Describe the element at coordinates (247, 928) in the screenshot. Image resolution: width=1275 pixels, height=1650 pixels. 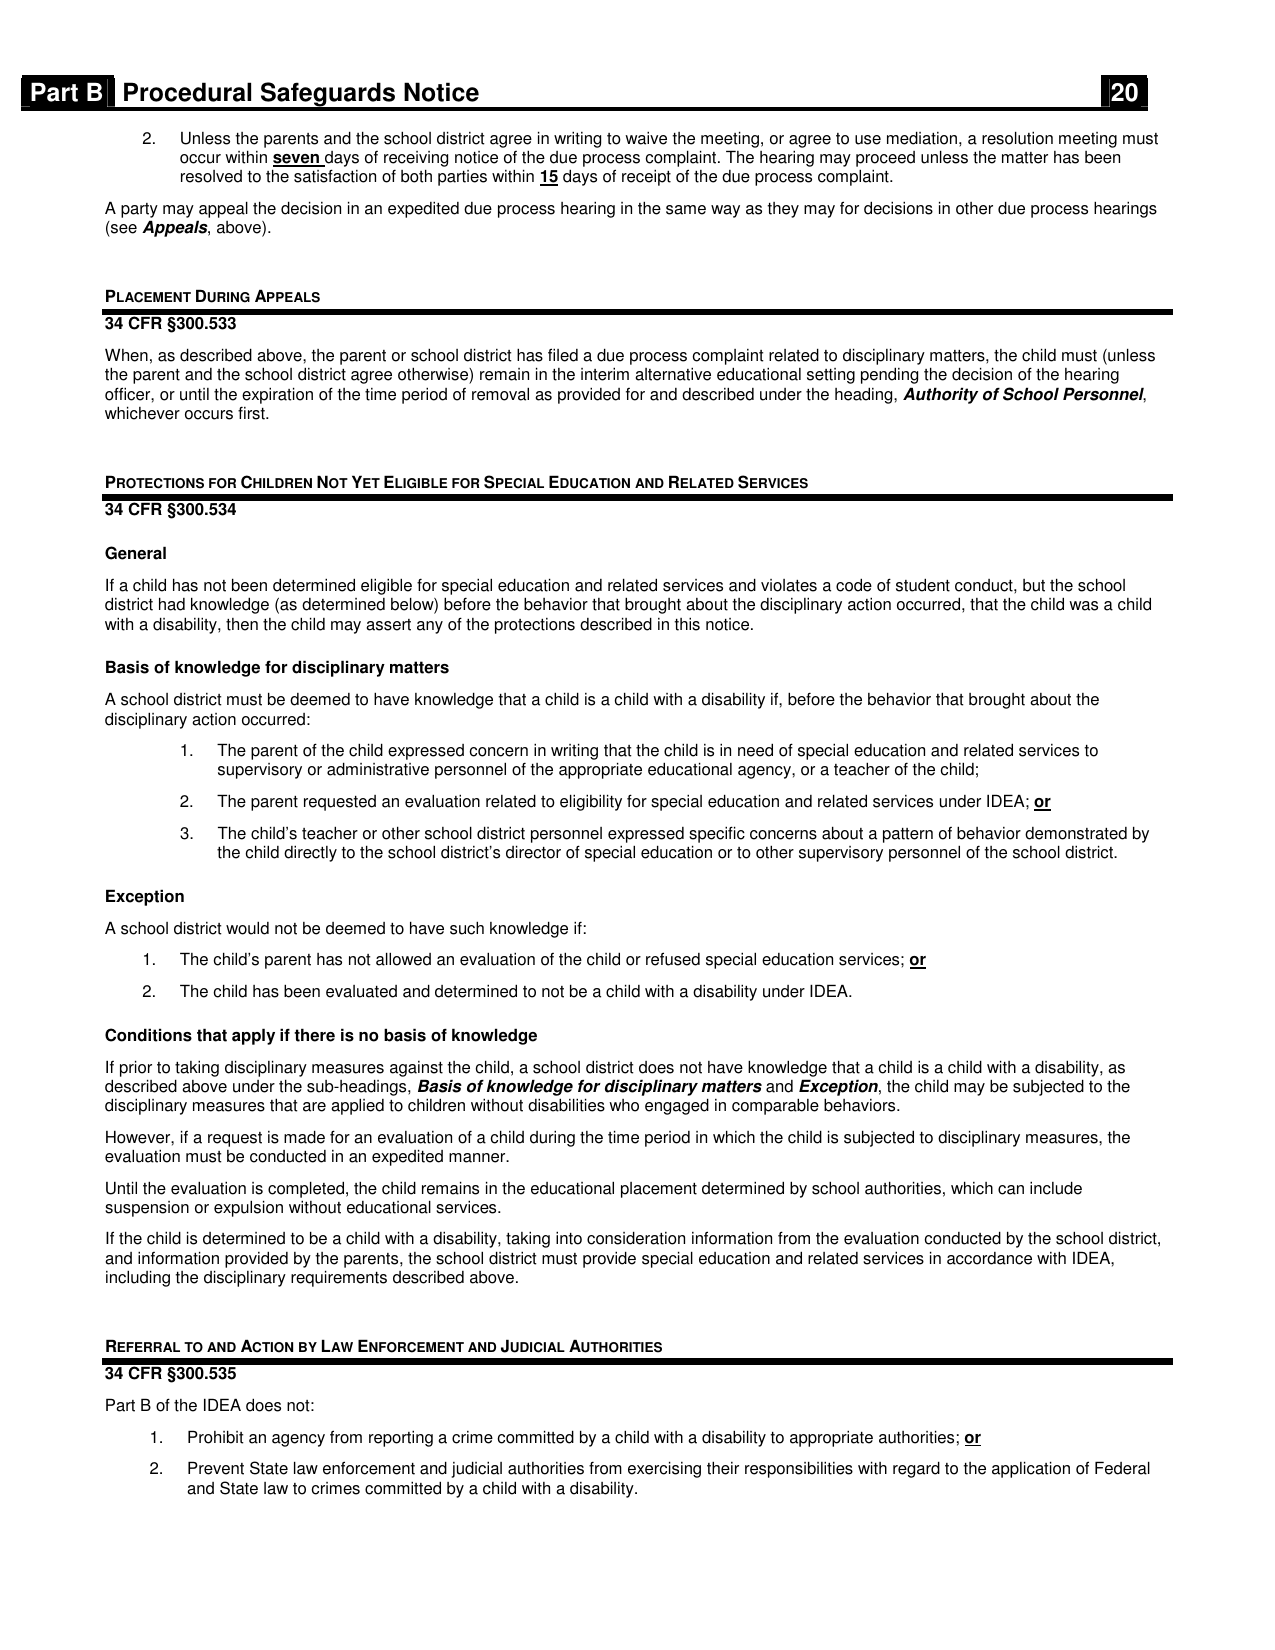
I see `would` at that location.
